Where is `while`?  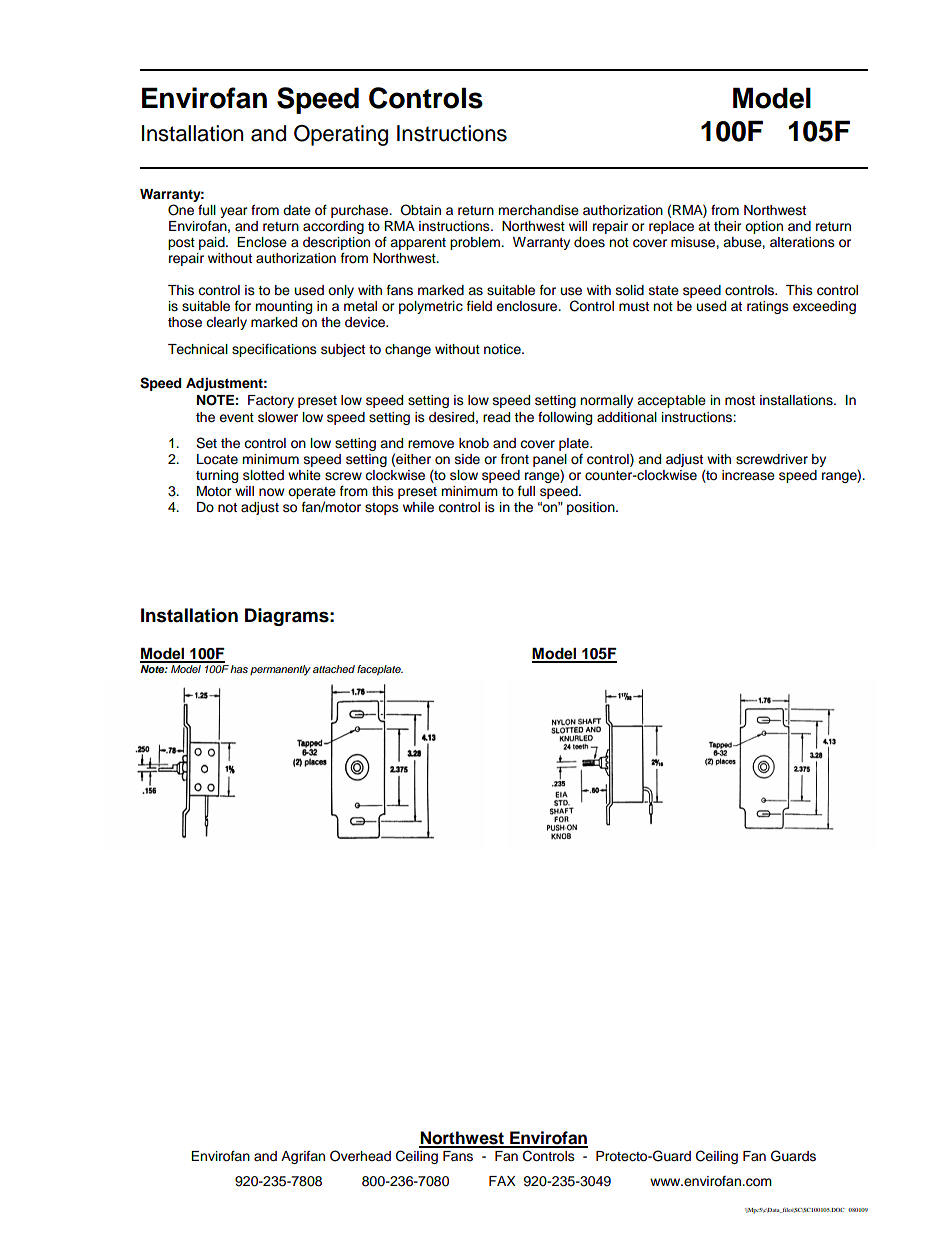
while is located at coordinates (418, 507).
